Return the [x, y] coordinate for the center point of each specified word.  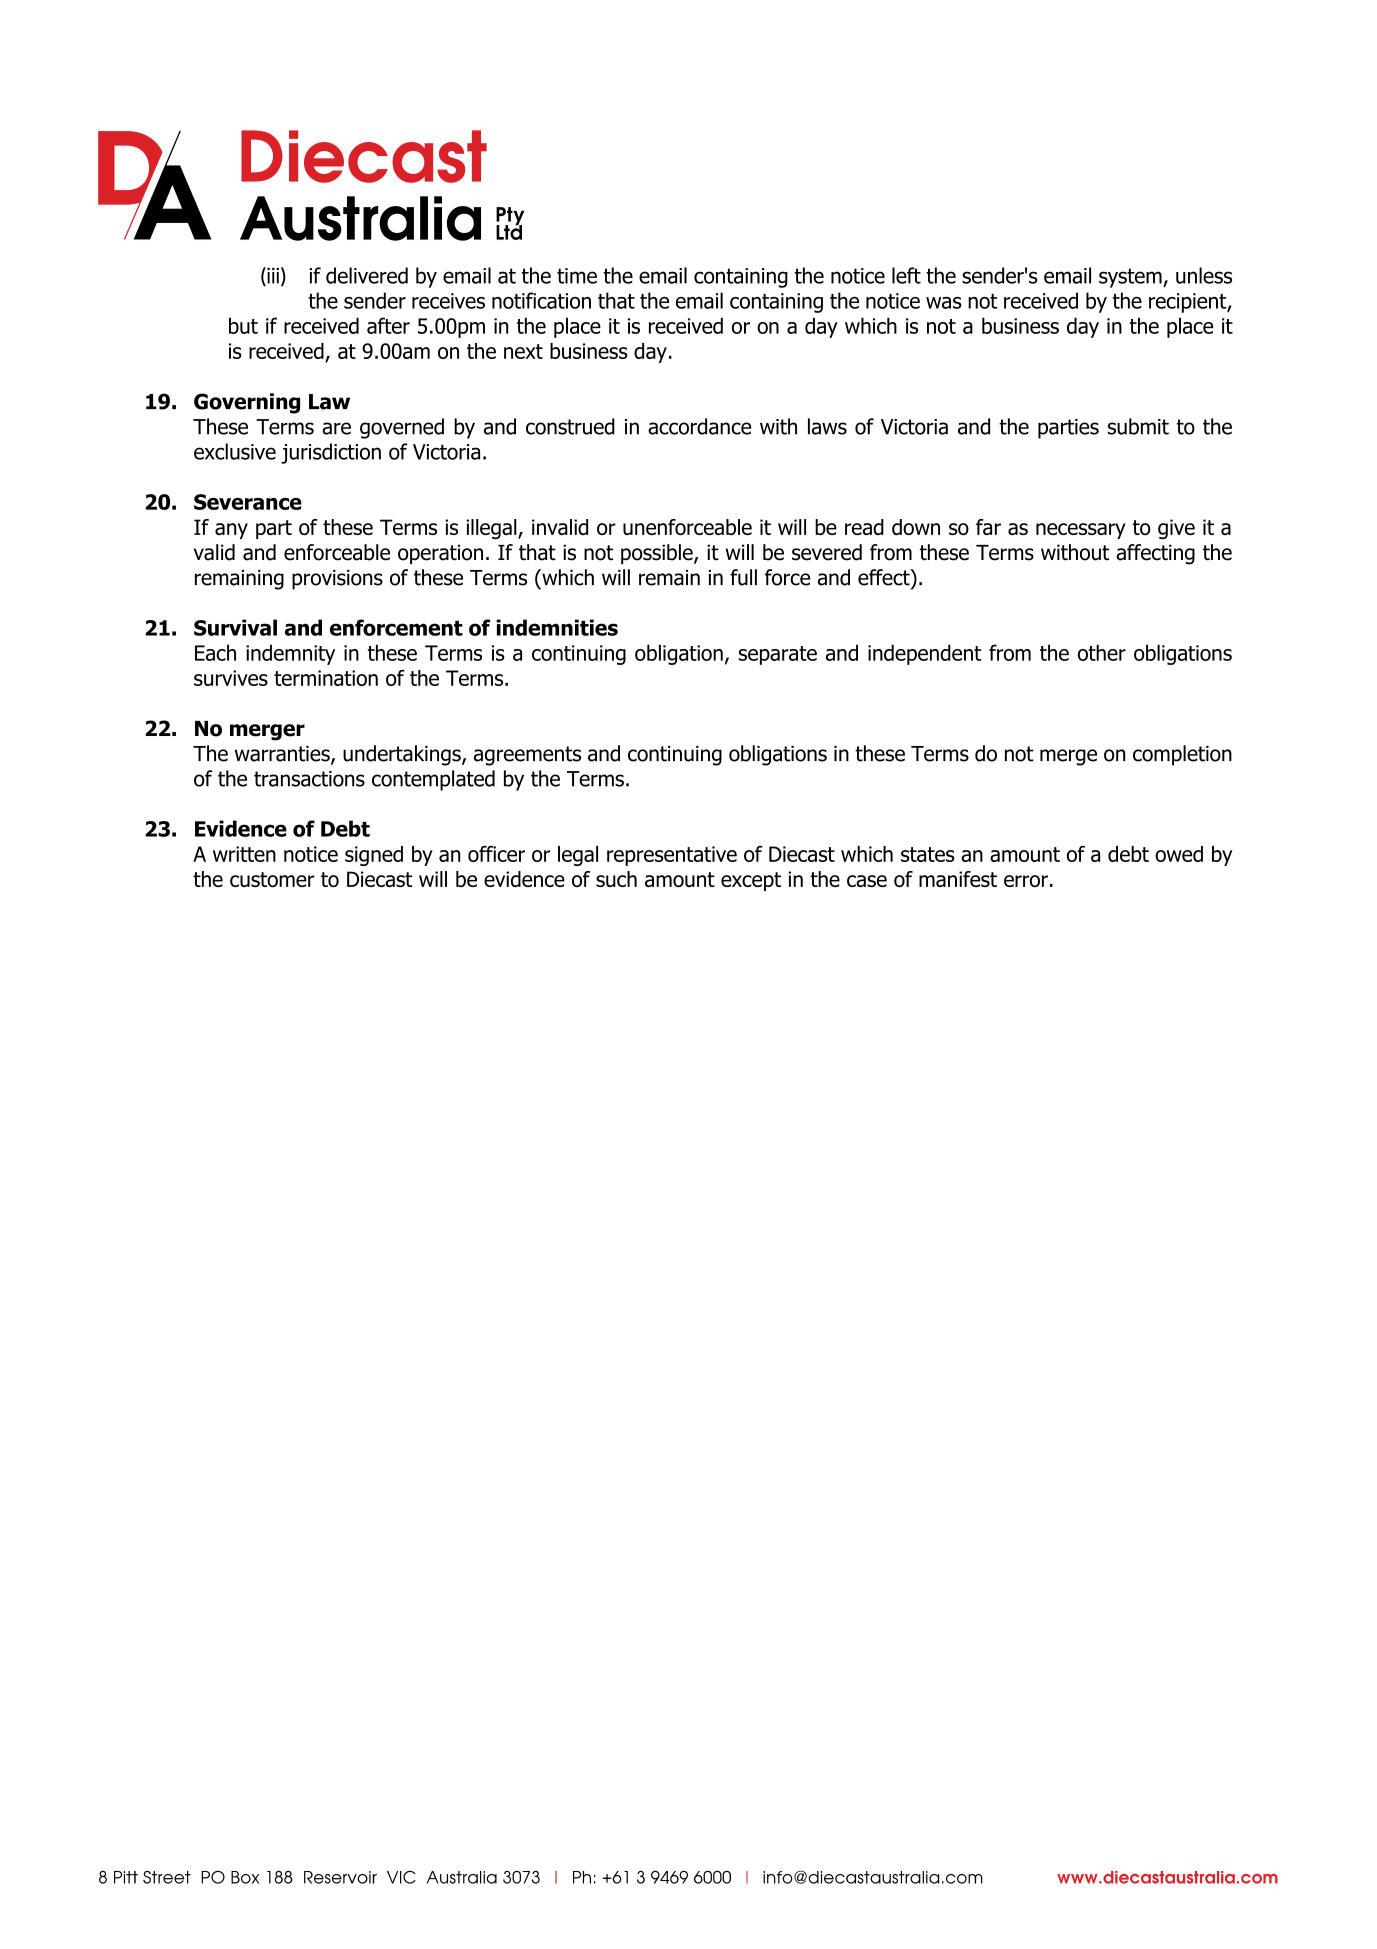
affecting [1155, 554]
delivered [367, 275]
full [743, 577]
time [577, 276]
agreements [527, 756]
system [1131, 278]
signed [374, 856]
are [336, 428]
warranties [283, 755]
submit [1138, 426]
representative [672, 856]
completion [1182, 755]
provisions [337, 580]
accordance [699, 426]
